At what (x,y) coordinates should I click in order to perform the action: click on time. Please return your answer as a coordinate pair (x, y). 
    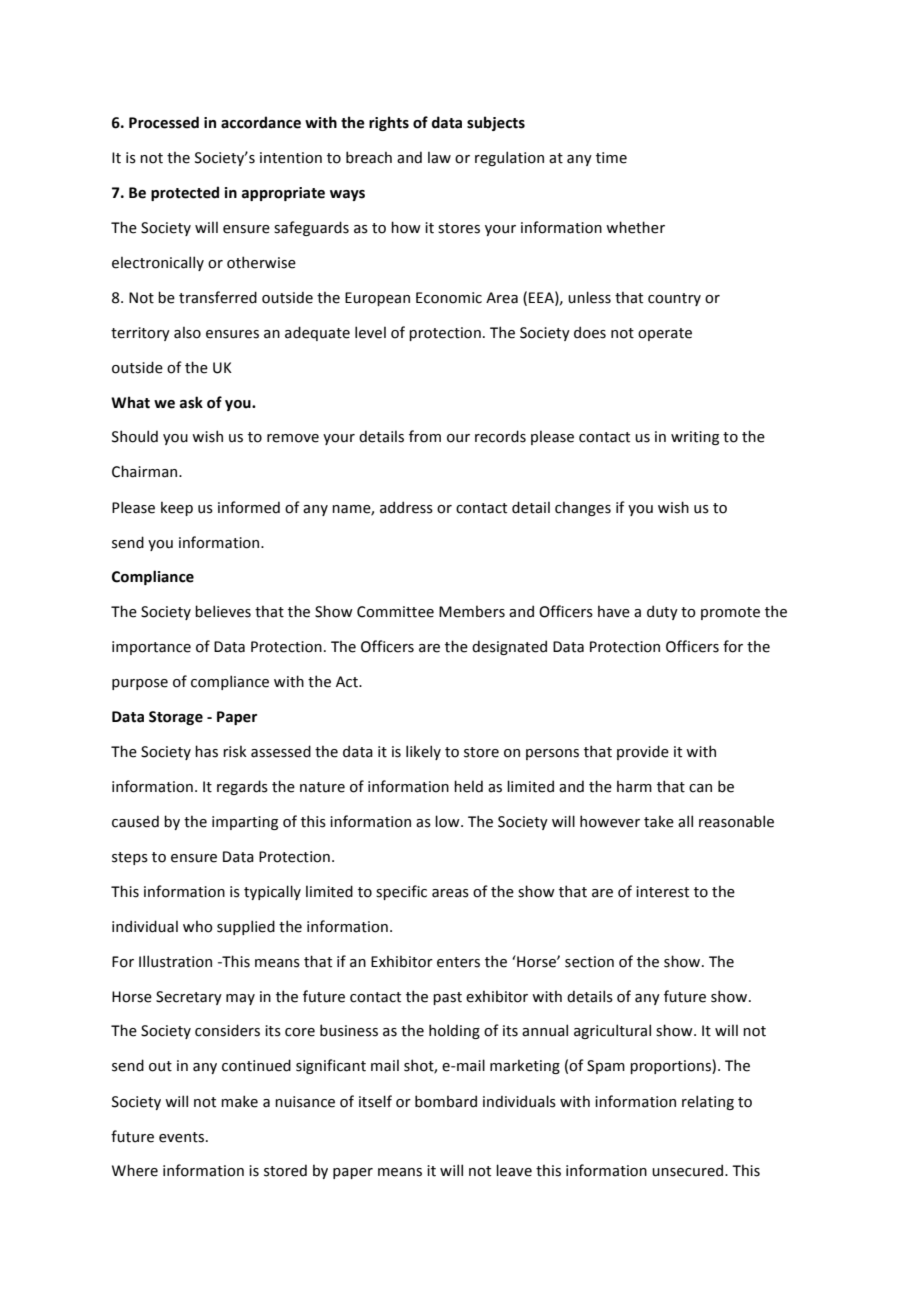
    Looking at the image, I should click on (611, 158).
